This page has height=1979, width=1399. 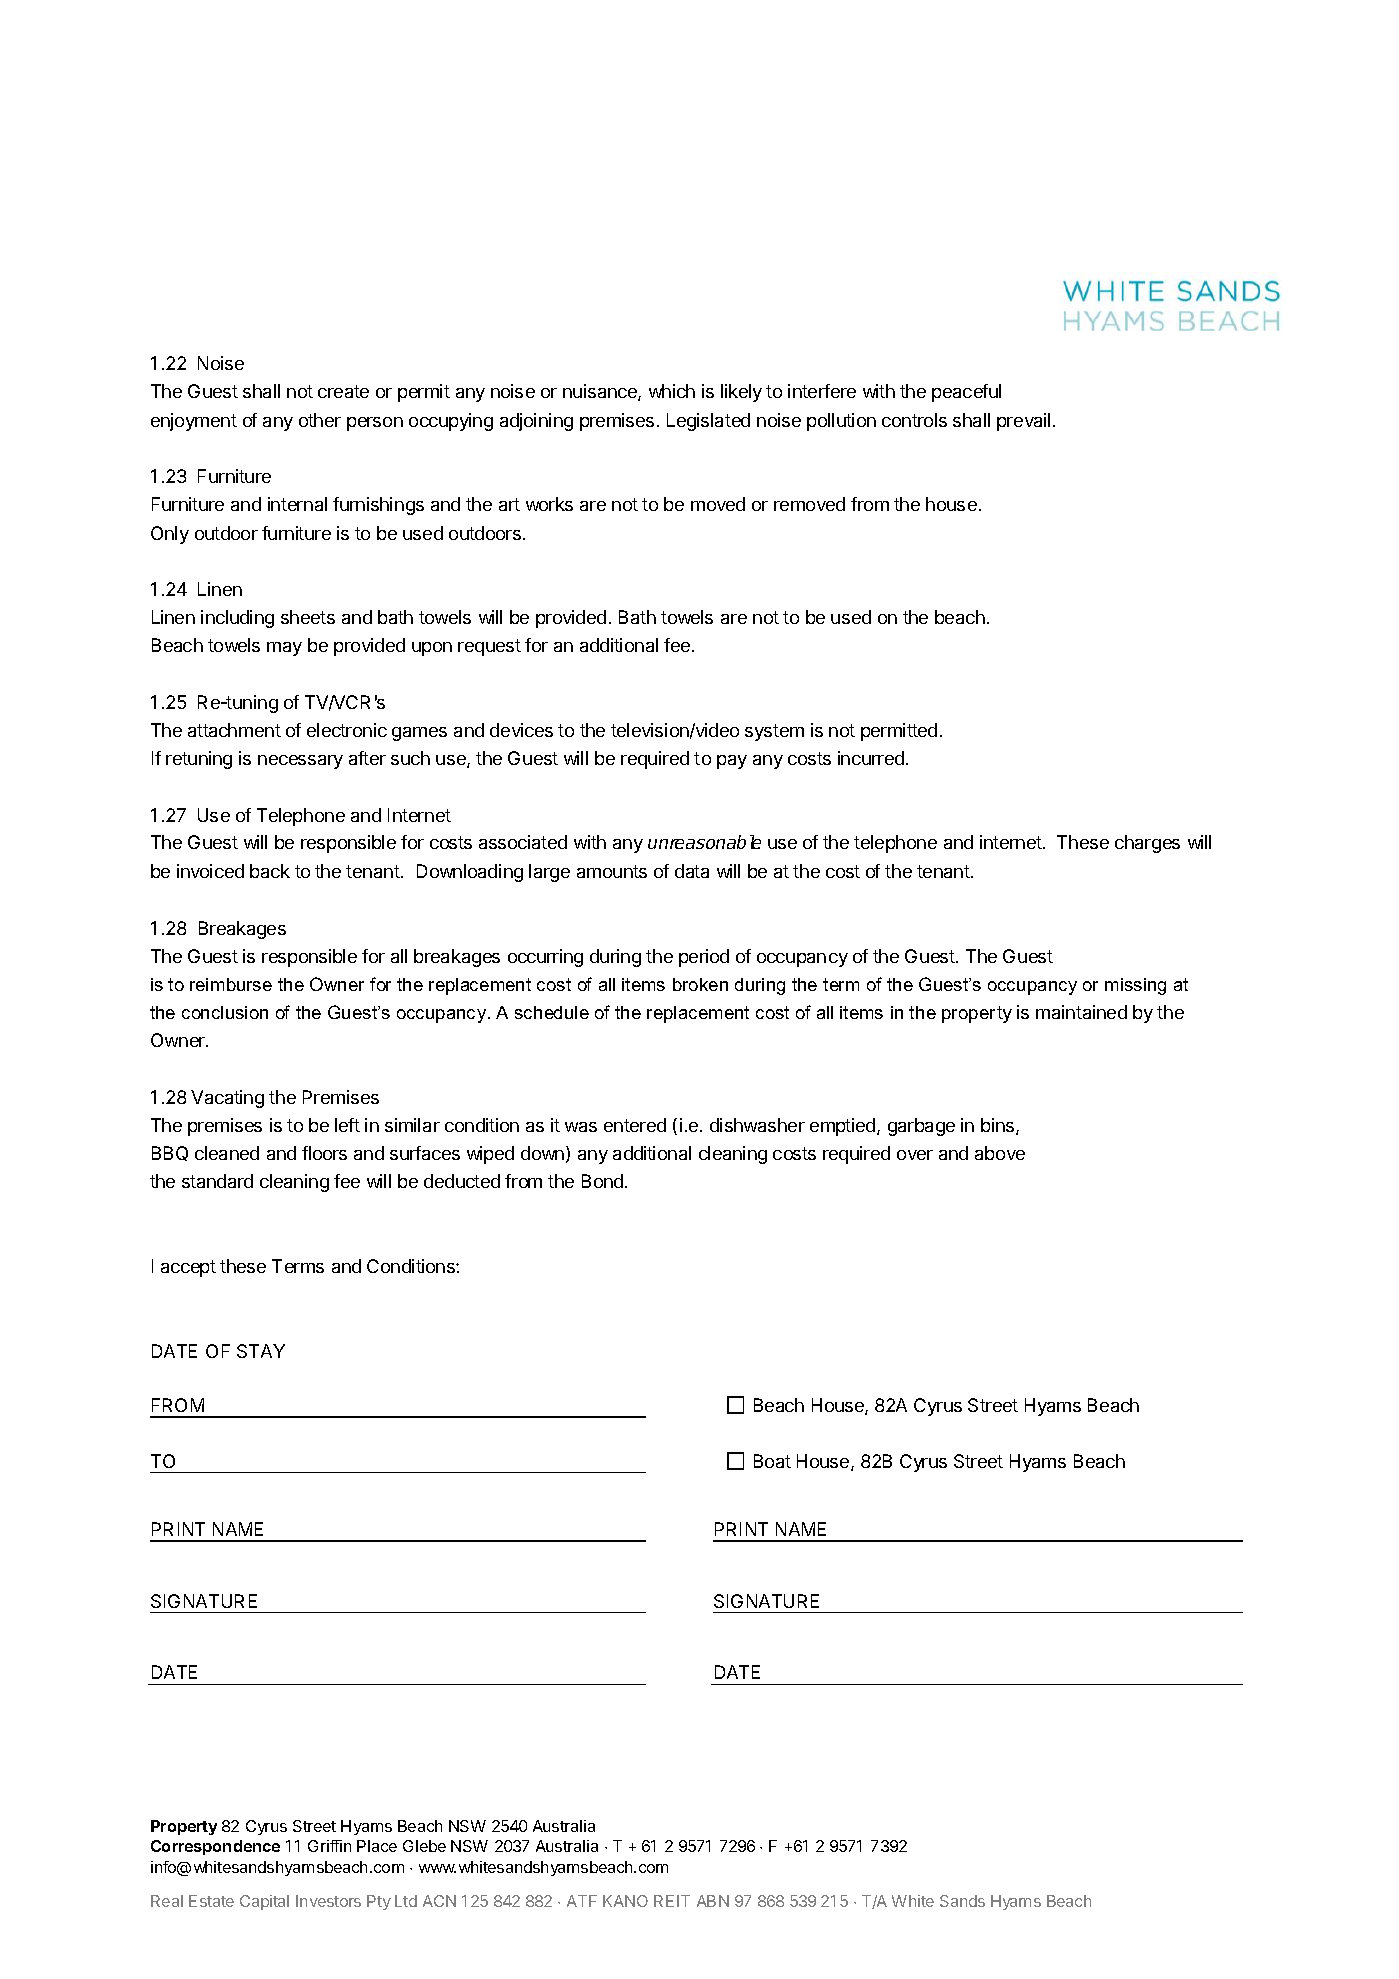 What do you see at coordinates (713, 1901) in the page?
I see `ABN` at bounding box center [713, 1901].
